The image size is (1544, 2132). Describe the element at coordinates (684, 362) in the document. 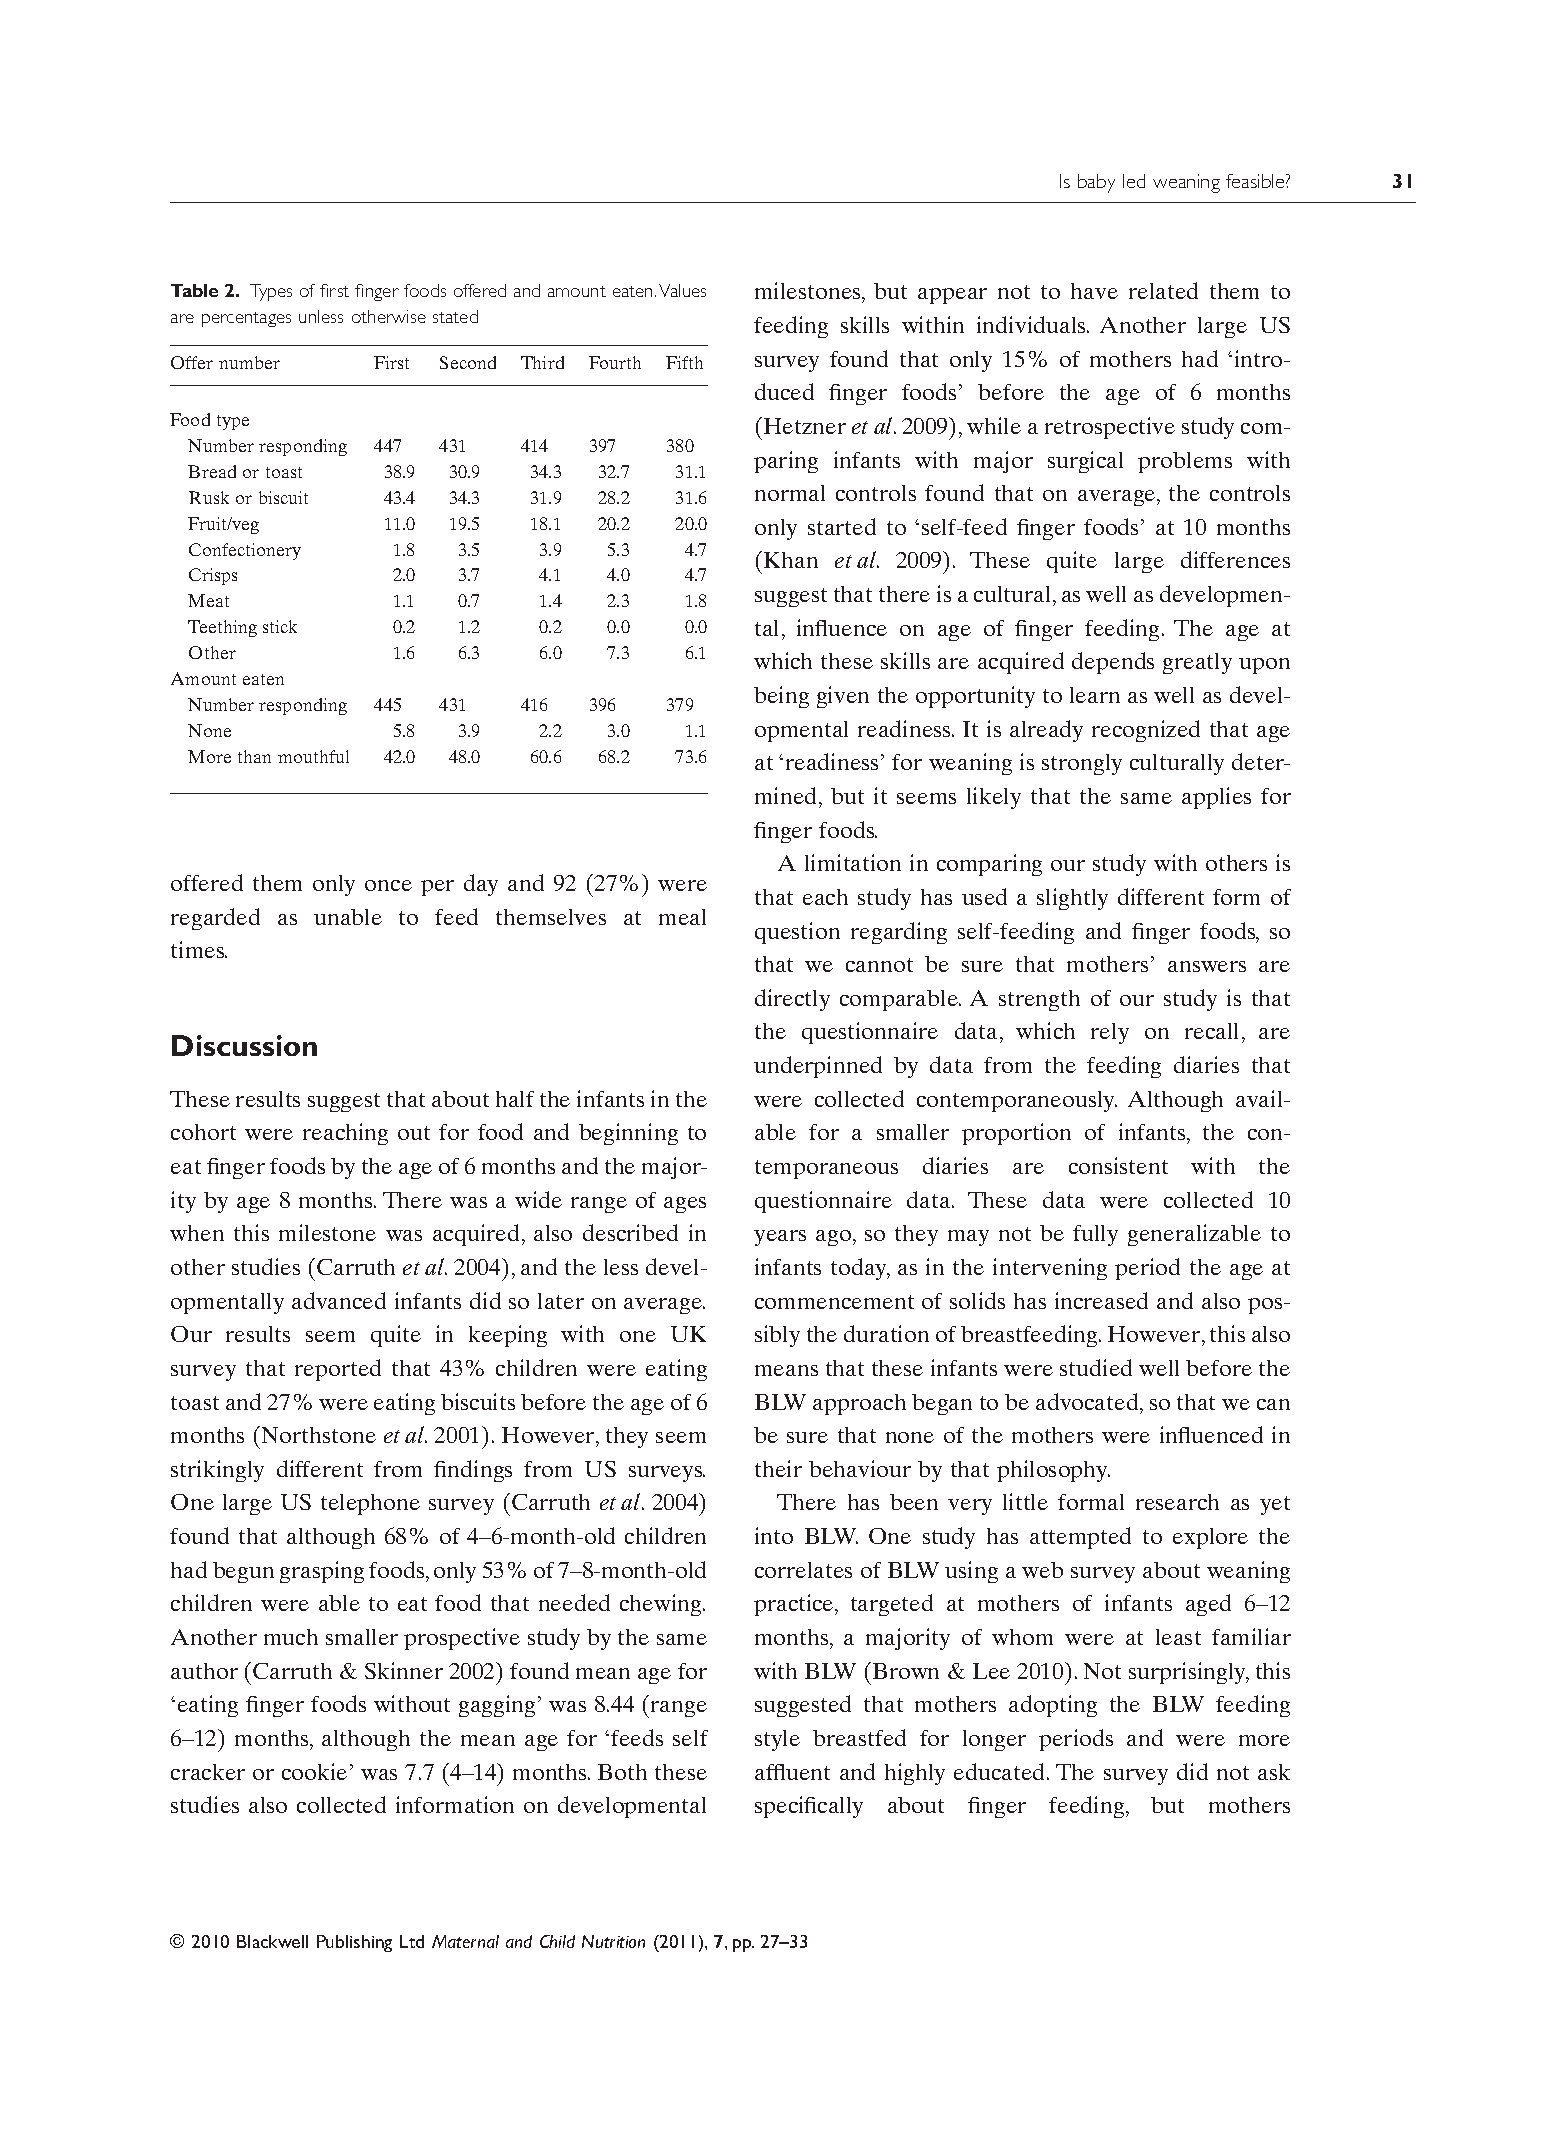

I see `Fifth` at that location.
